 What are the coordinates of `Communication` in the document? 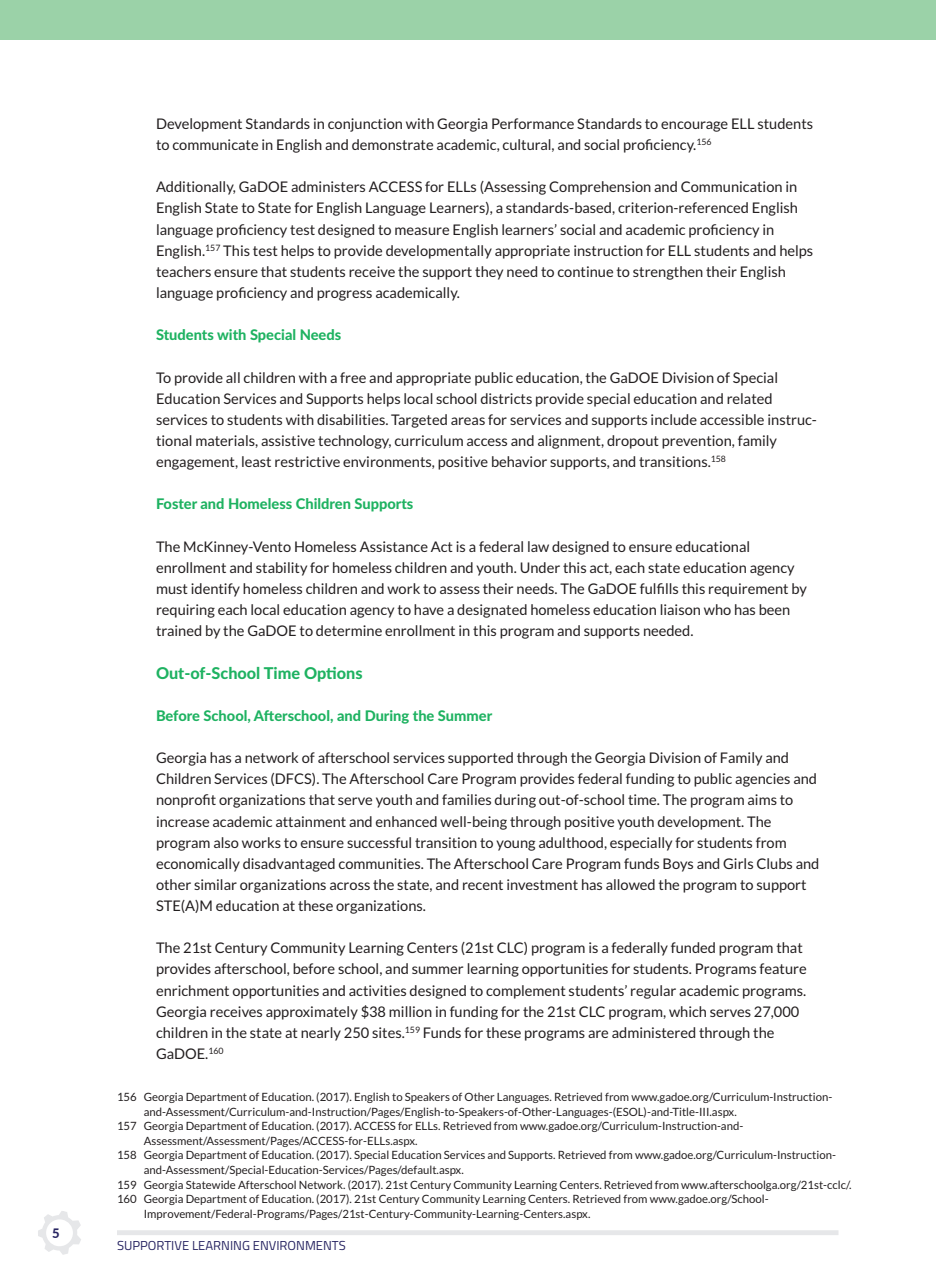 It's located at (731, 186).
